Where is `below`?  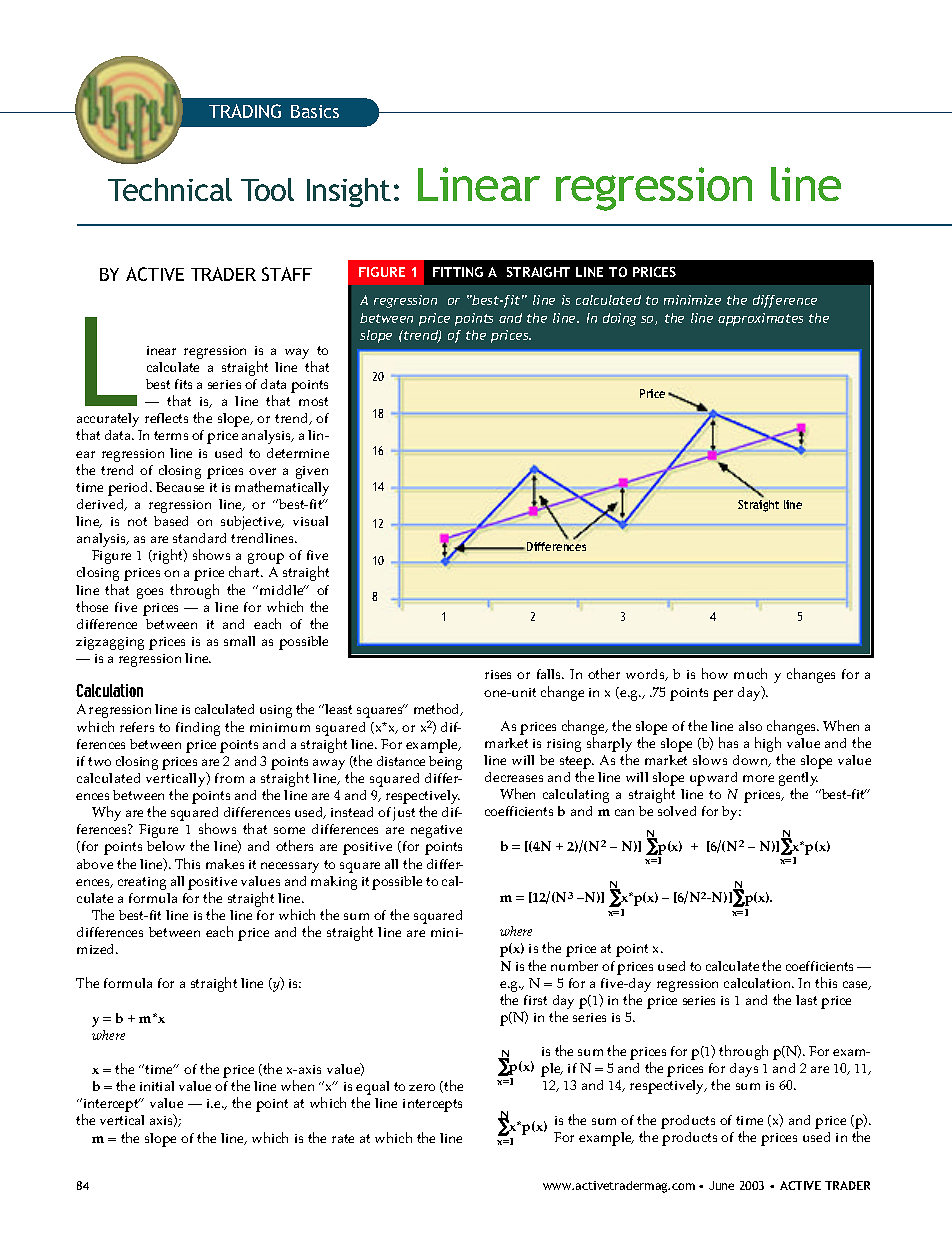 below is located at coordinates (166, 846).
